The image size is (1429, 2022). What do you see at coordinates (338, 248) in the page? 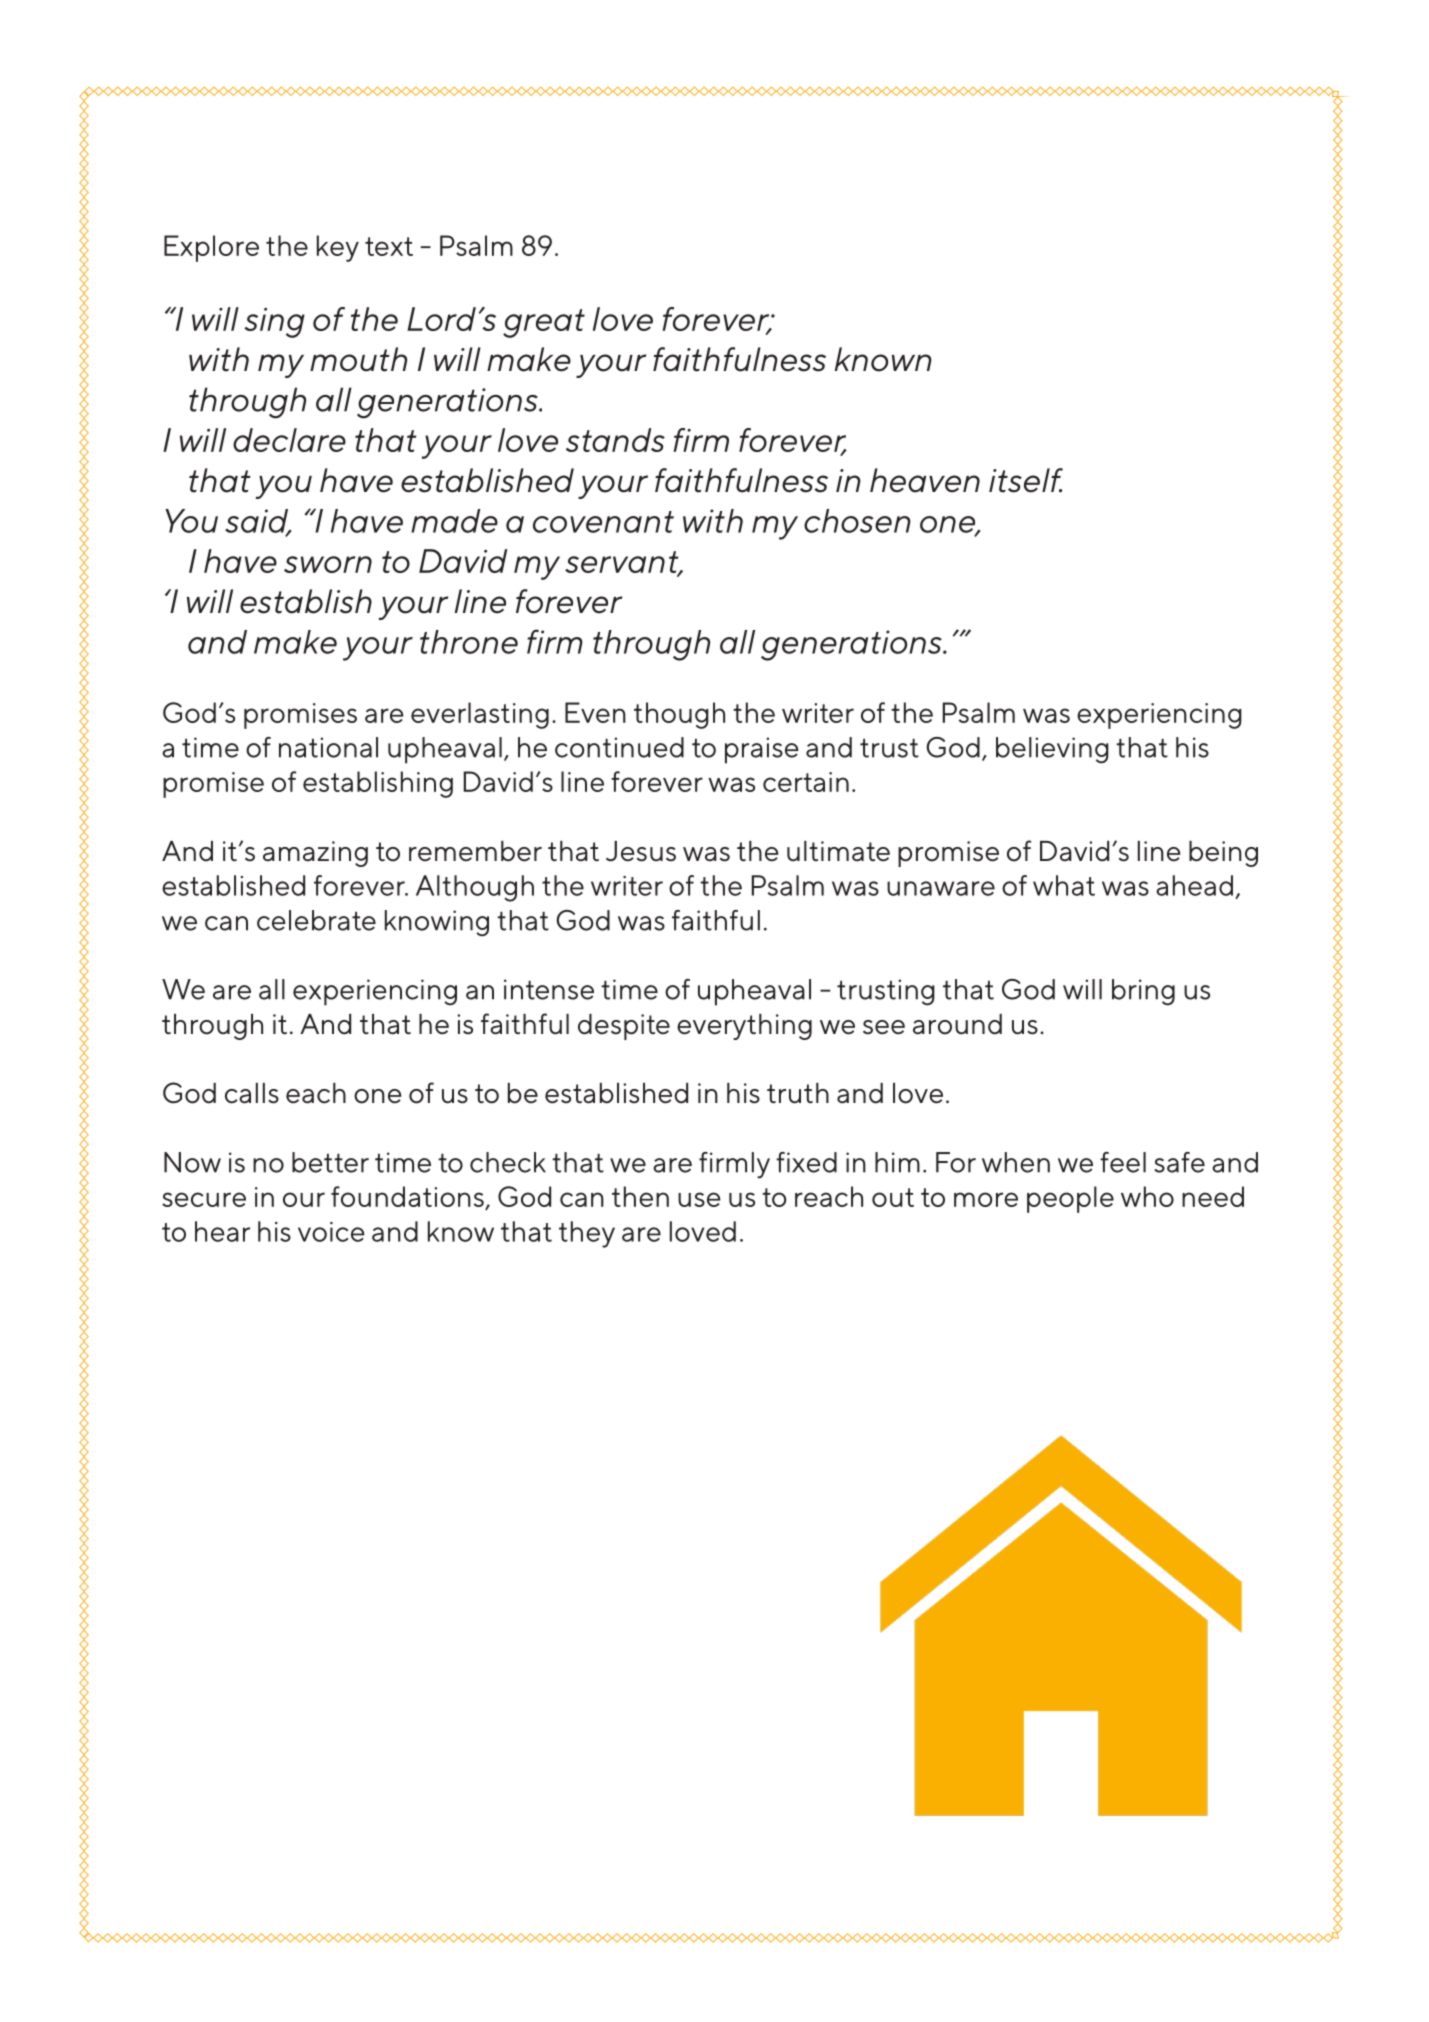
I see `key` at bounding box center [338, 248].
